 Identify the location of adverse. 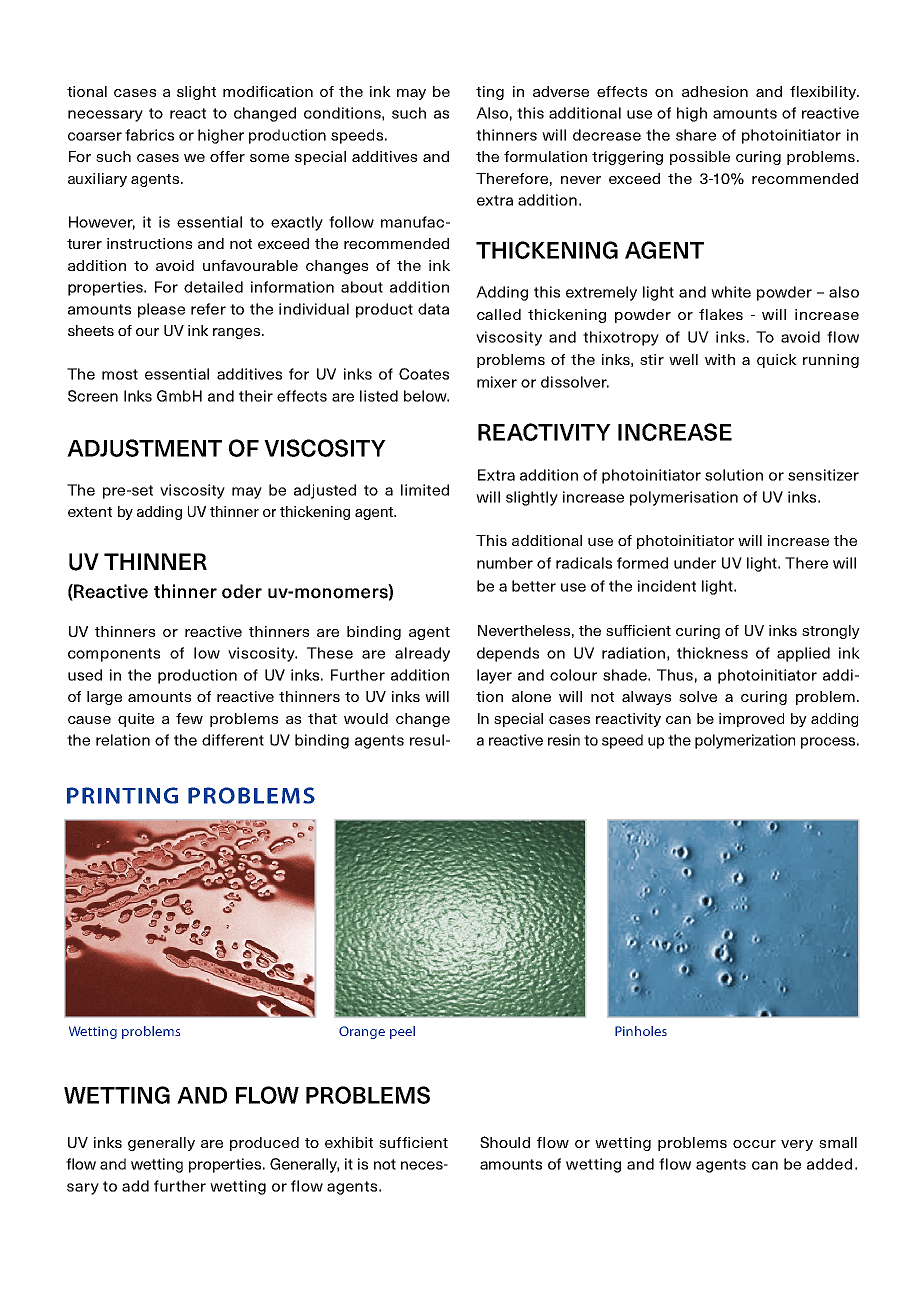
(561, 91).
